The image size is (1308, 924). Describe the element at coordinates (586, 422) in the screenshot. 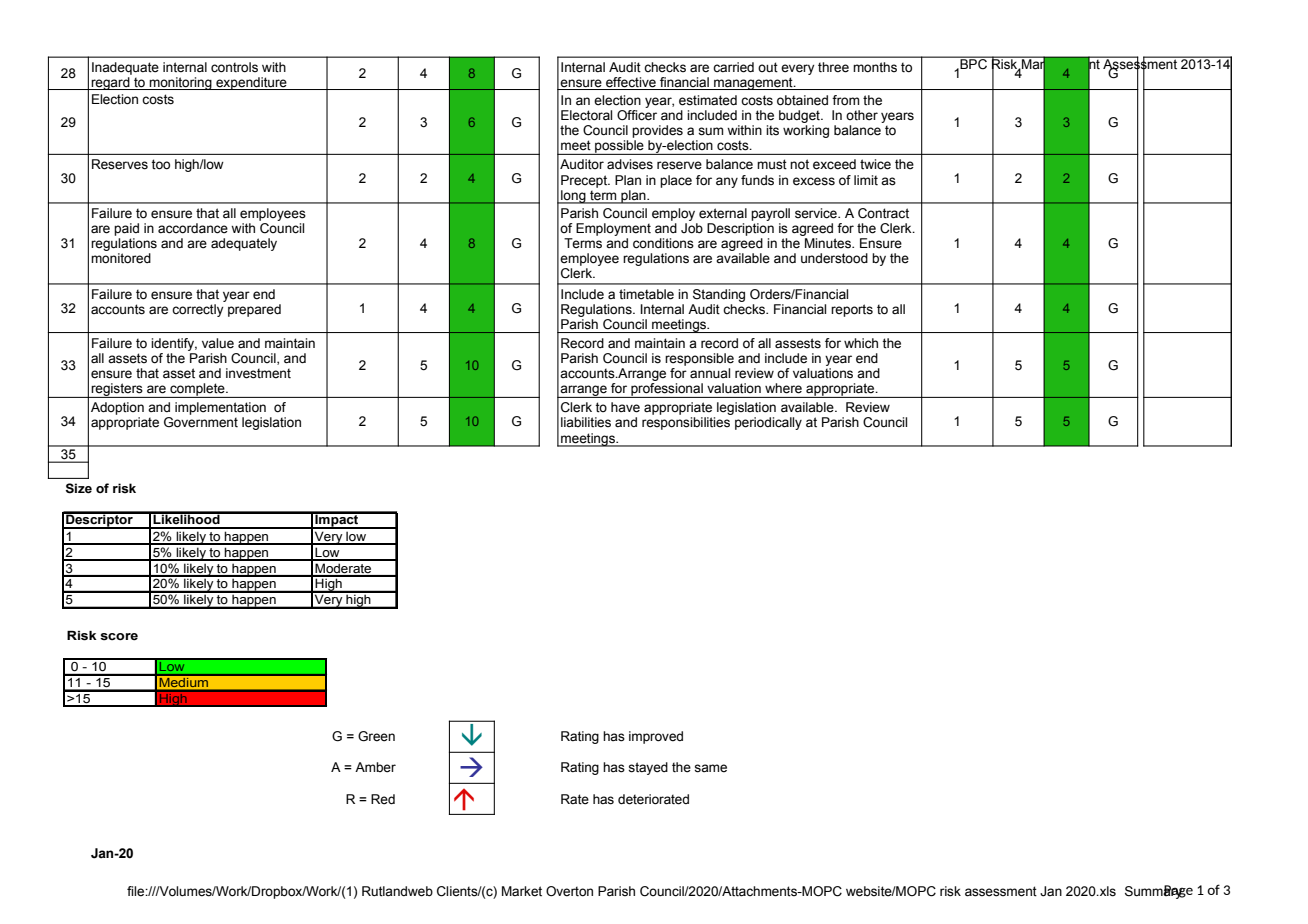

I see `liabilities` at that location.
